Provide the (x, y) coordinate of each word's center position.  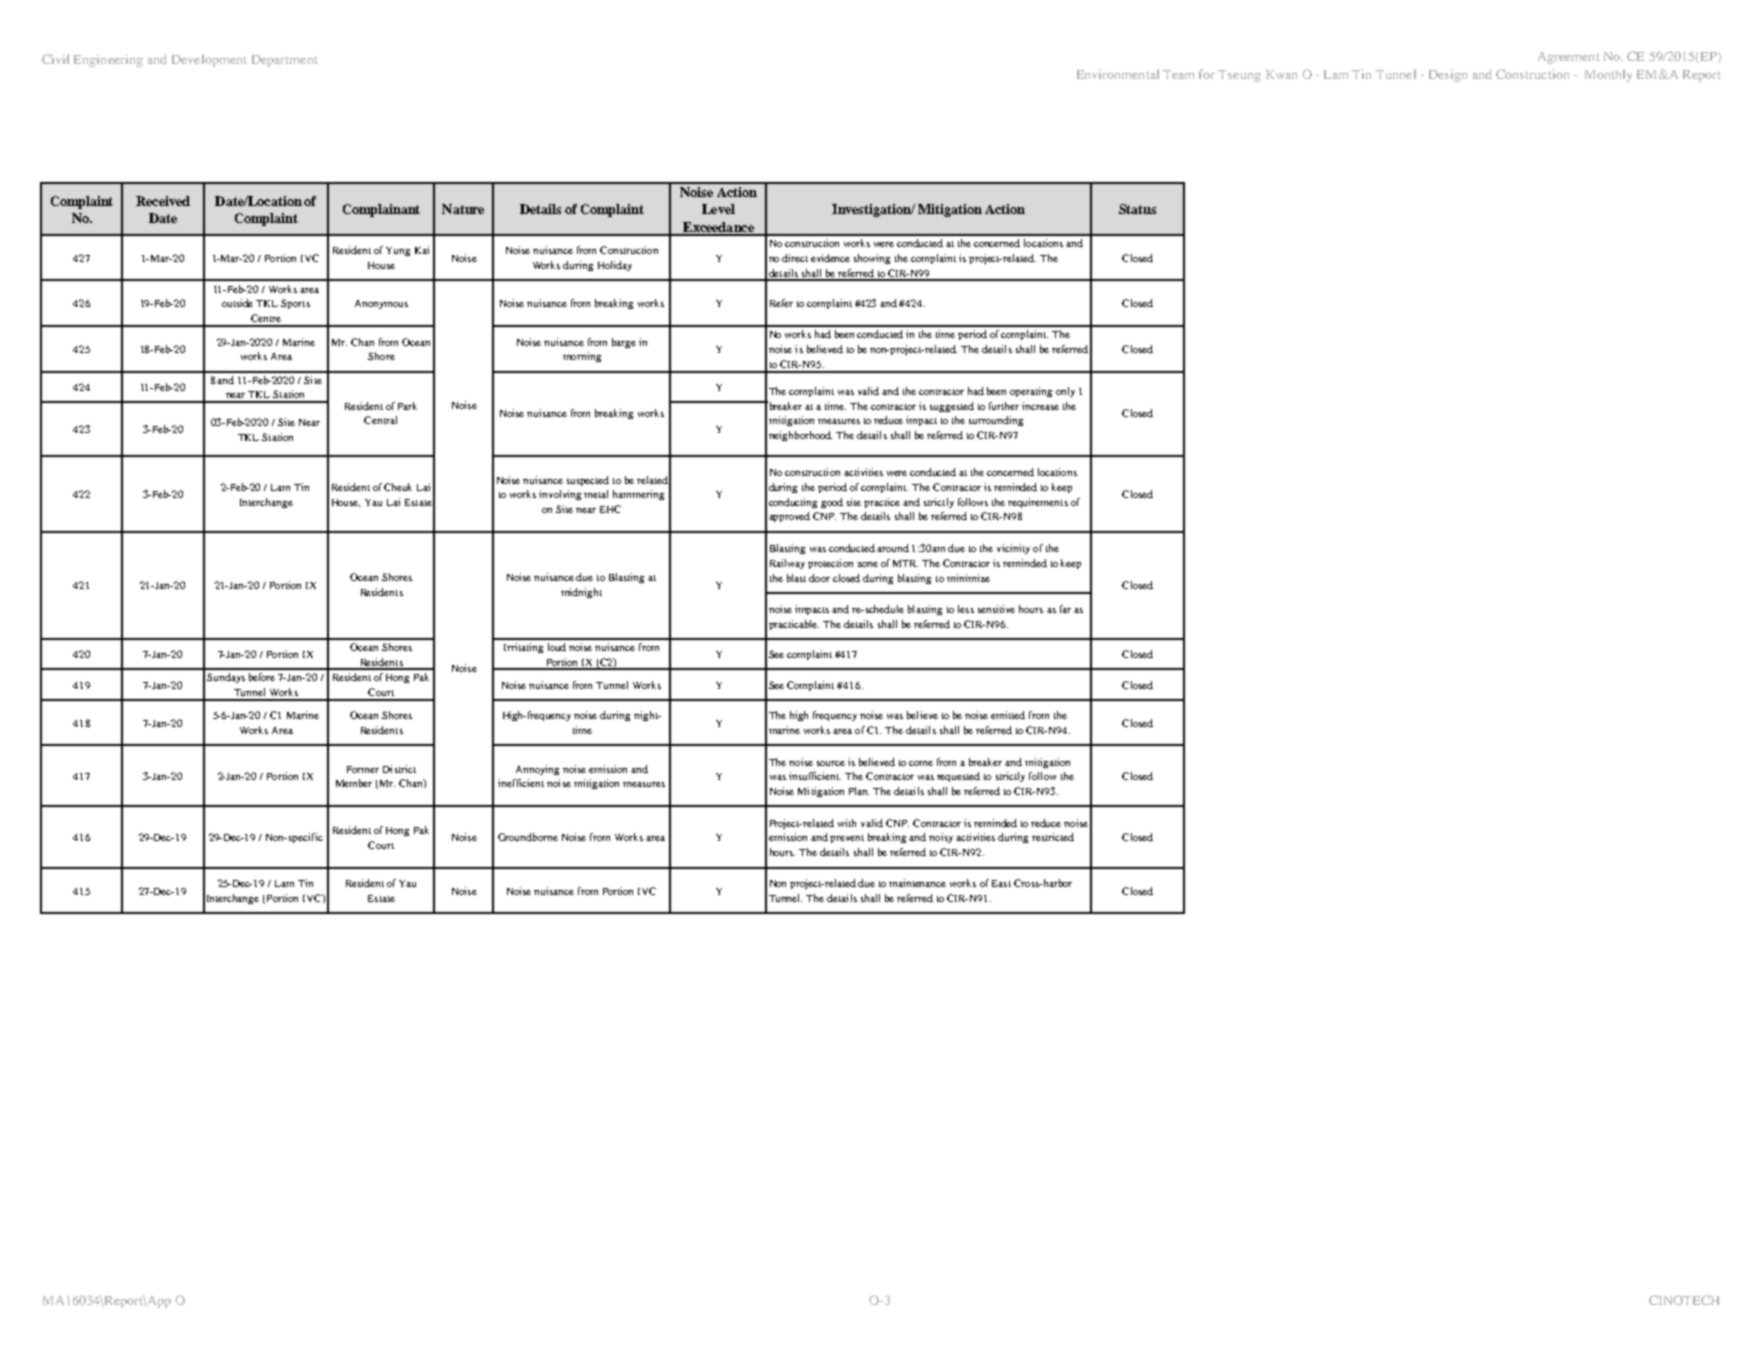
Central (380, 420)
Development (209, 60)
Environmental (1118, 74)
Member (354, 783)
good (832, 503)
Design (1448, 75)
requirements (1038, 503)
